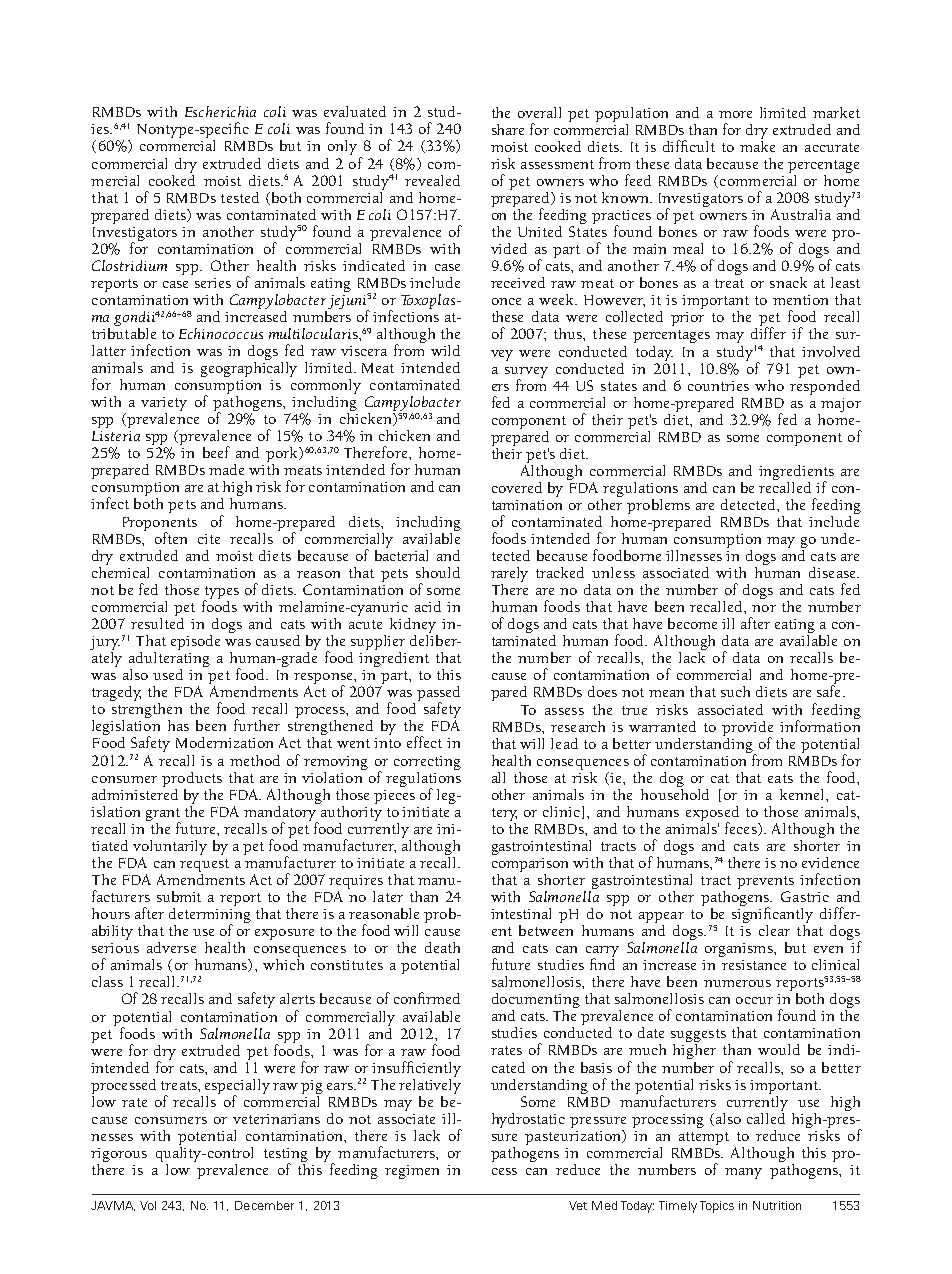 This screenshot has height=1274, width=952. I want to click on passed, so click(438, 695).
